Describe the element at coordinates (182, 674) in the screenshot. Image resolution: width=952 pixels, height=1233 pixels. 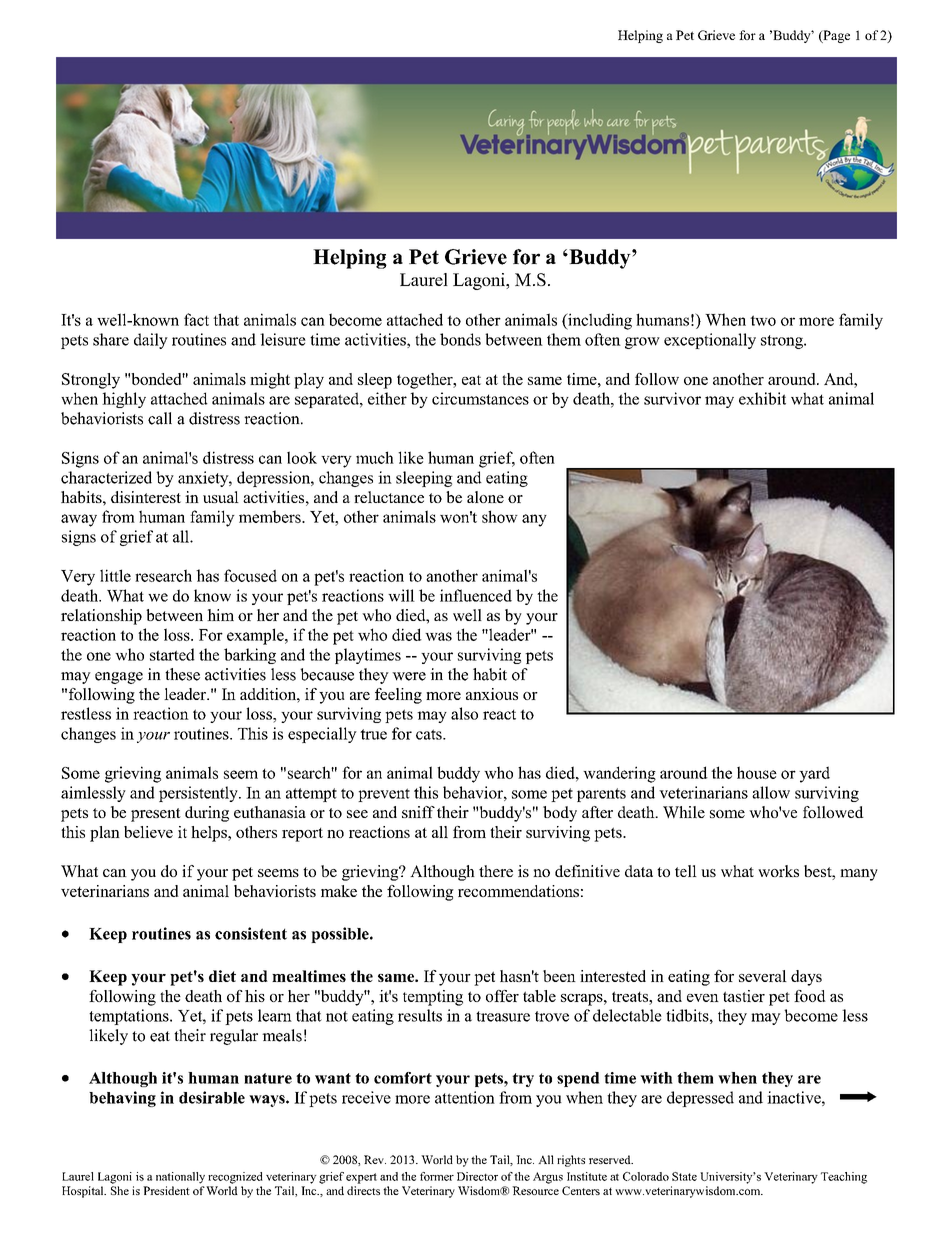
I see `these` at that location.
